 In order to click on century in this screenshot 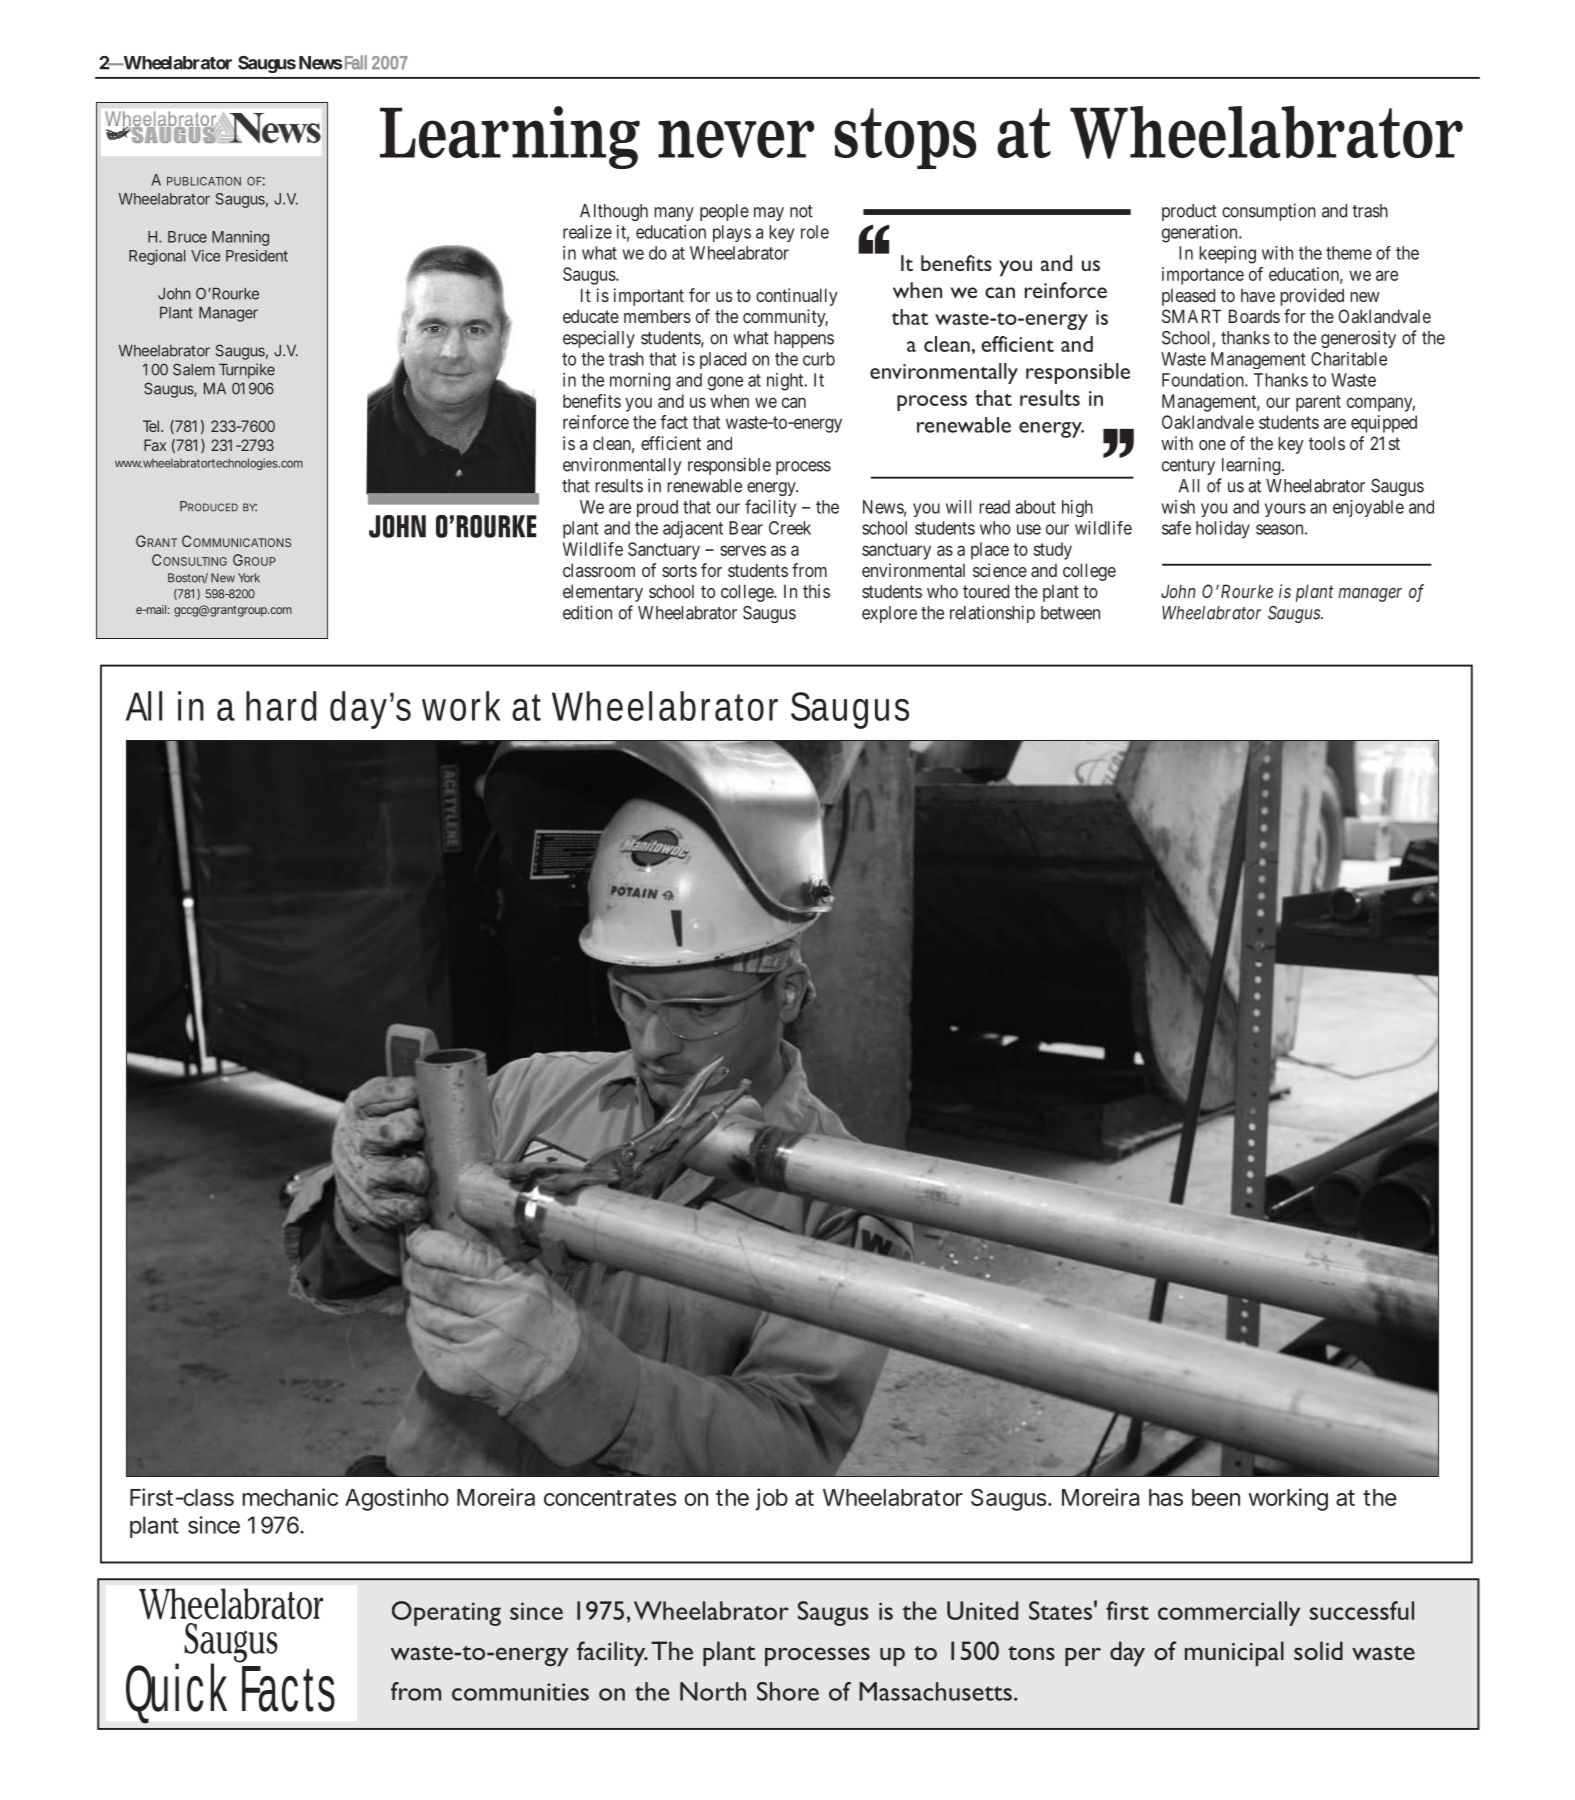, I will do `click(1188, 467)`.
